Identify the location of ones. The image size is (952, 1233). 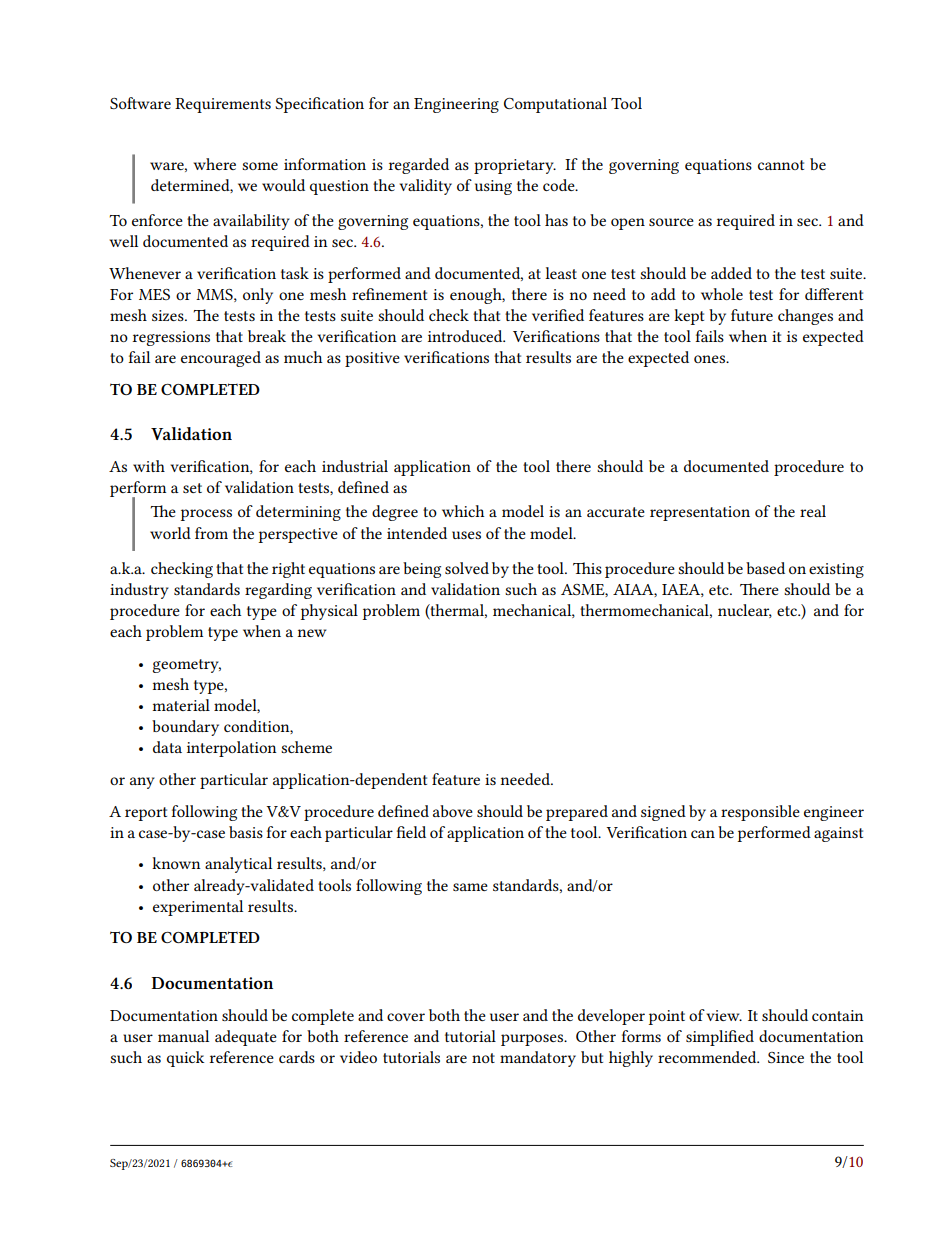
(710, 359).
